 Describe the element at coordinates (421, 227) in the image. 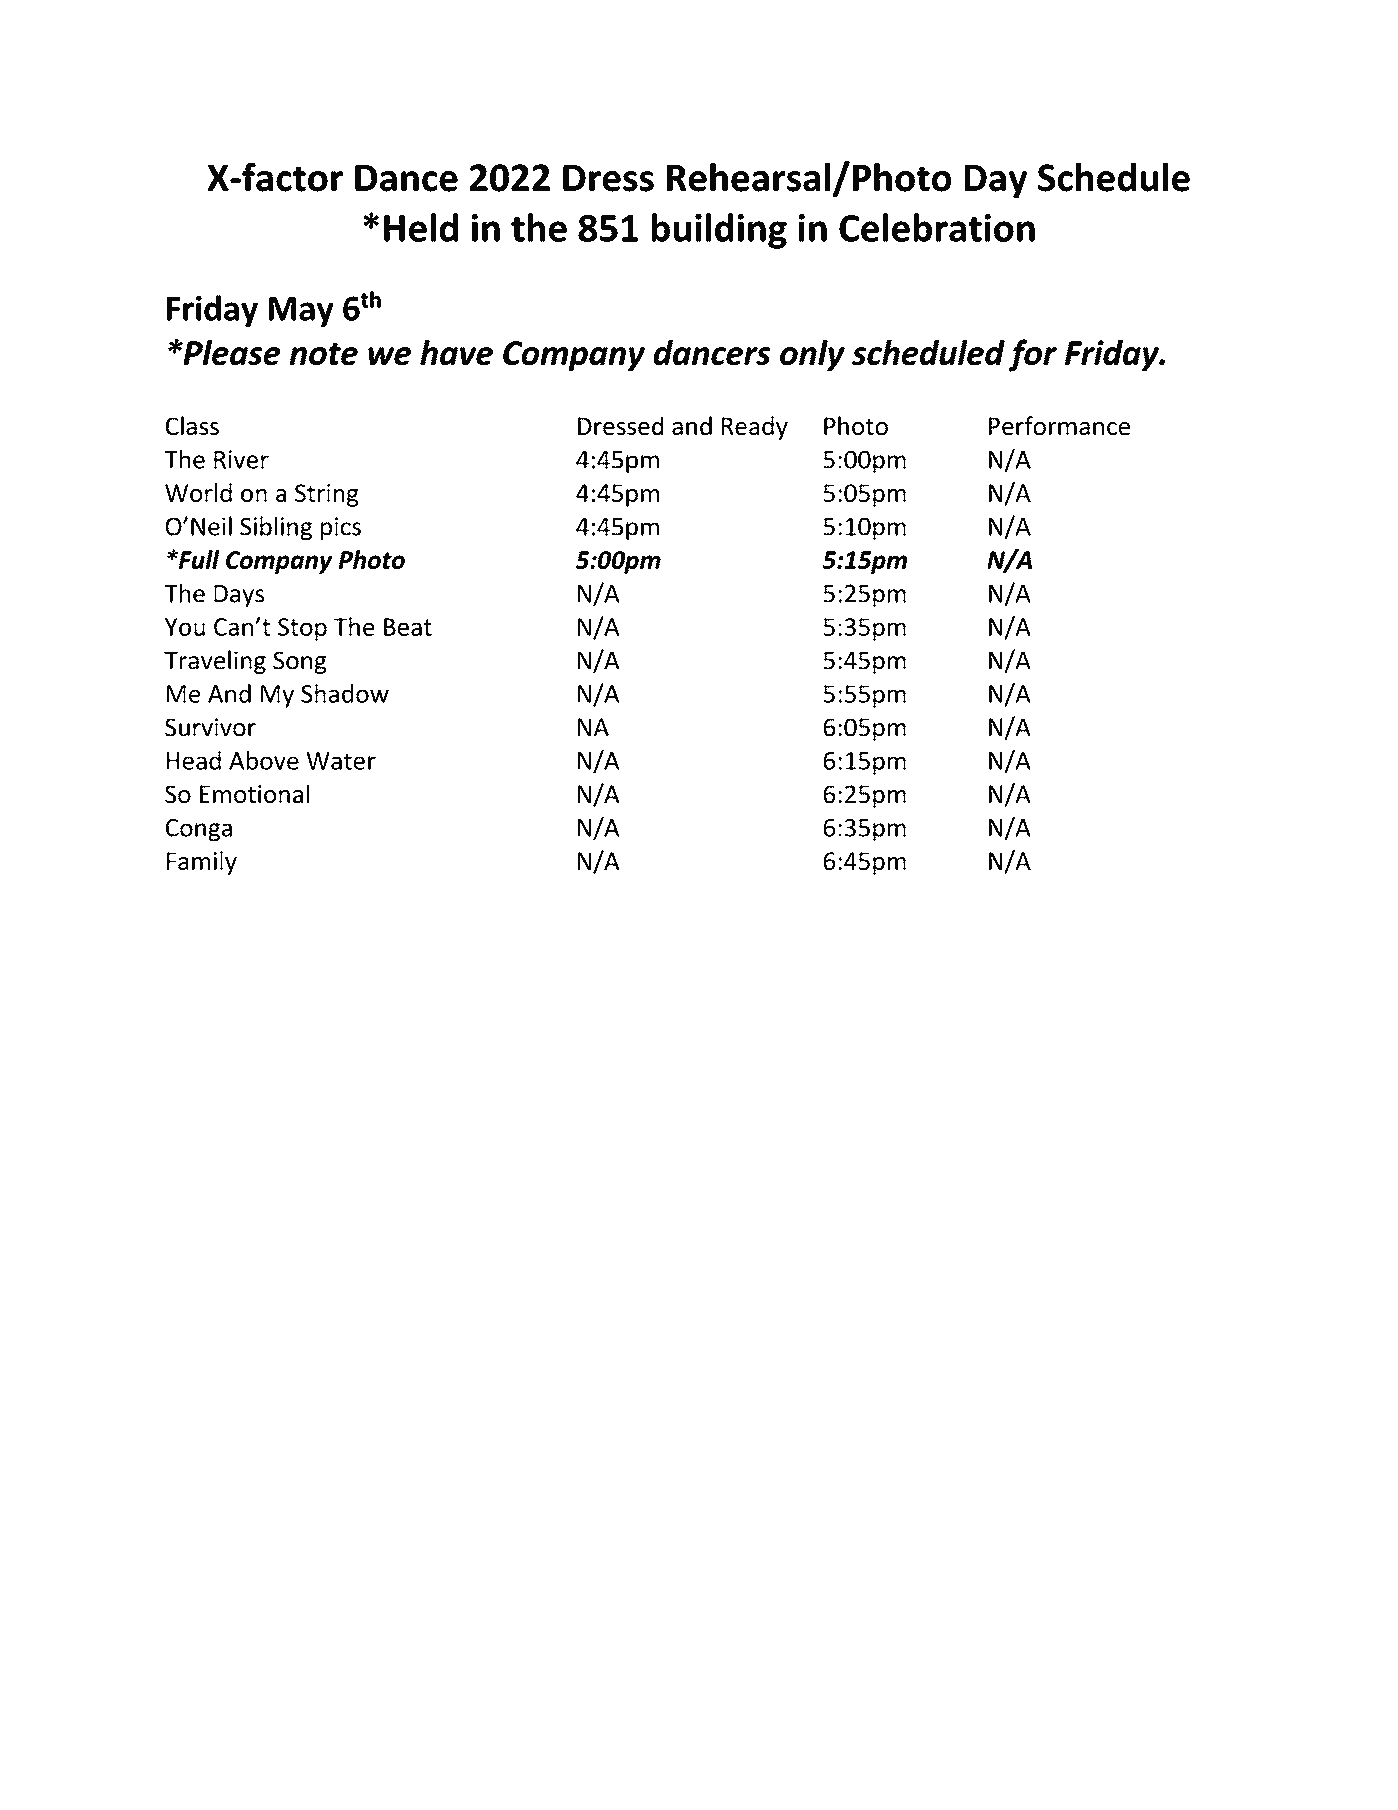

I see `Held` at that location.
